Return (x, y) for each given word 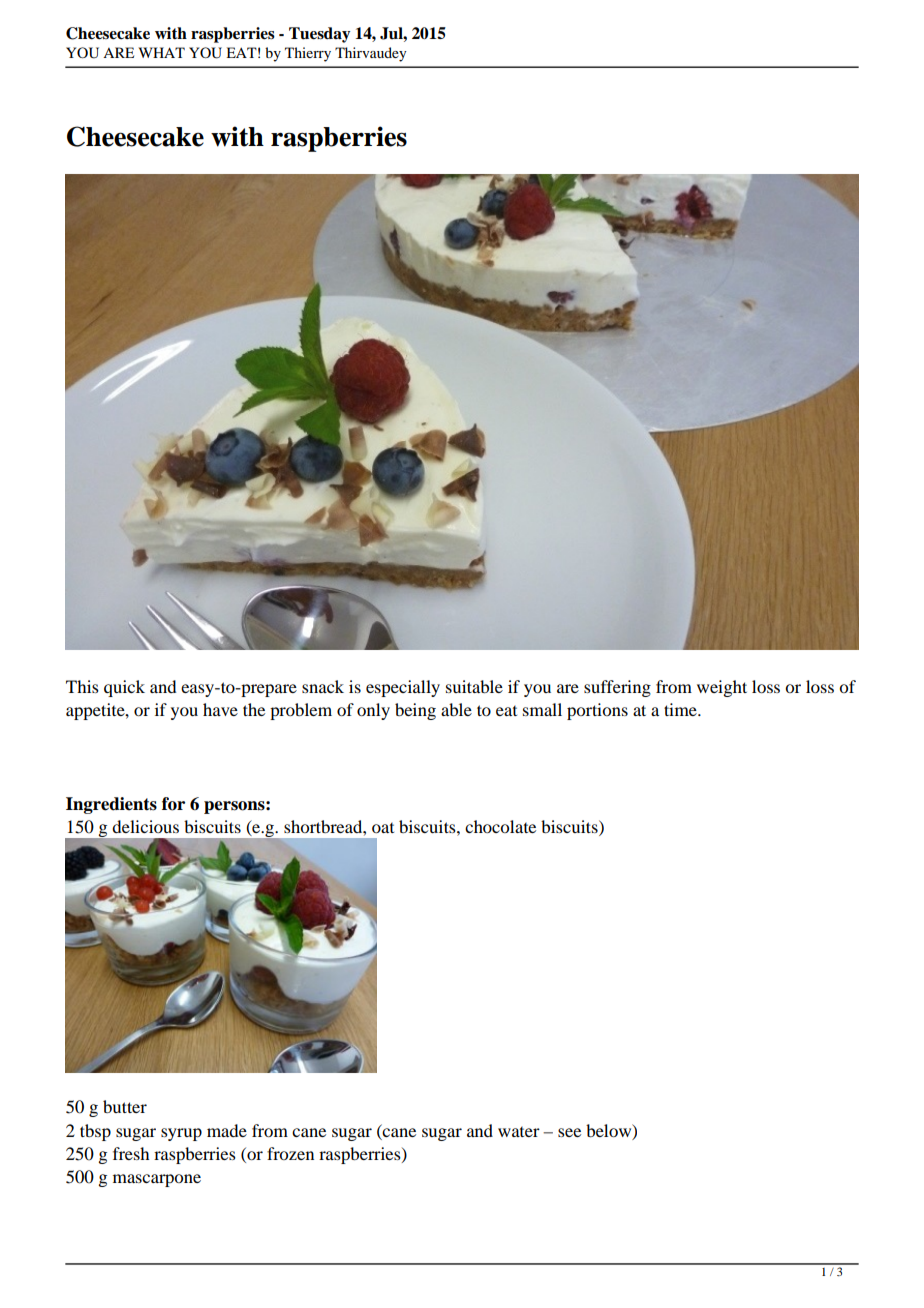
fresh (131, 1153)
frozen (290, 1153)
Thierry (308, 54)
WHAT (162, 52)
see (569, 1132)
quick (124, 688)
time (681, 709)
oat (383, 828)
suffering (617, 688)
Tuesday (319, 35)
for (173, 804)
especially (403, 688)
